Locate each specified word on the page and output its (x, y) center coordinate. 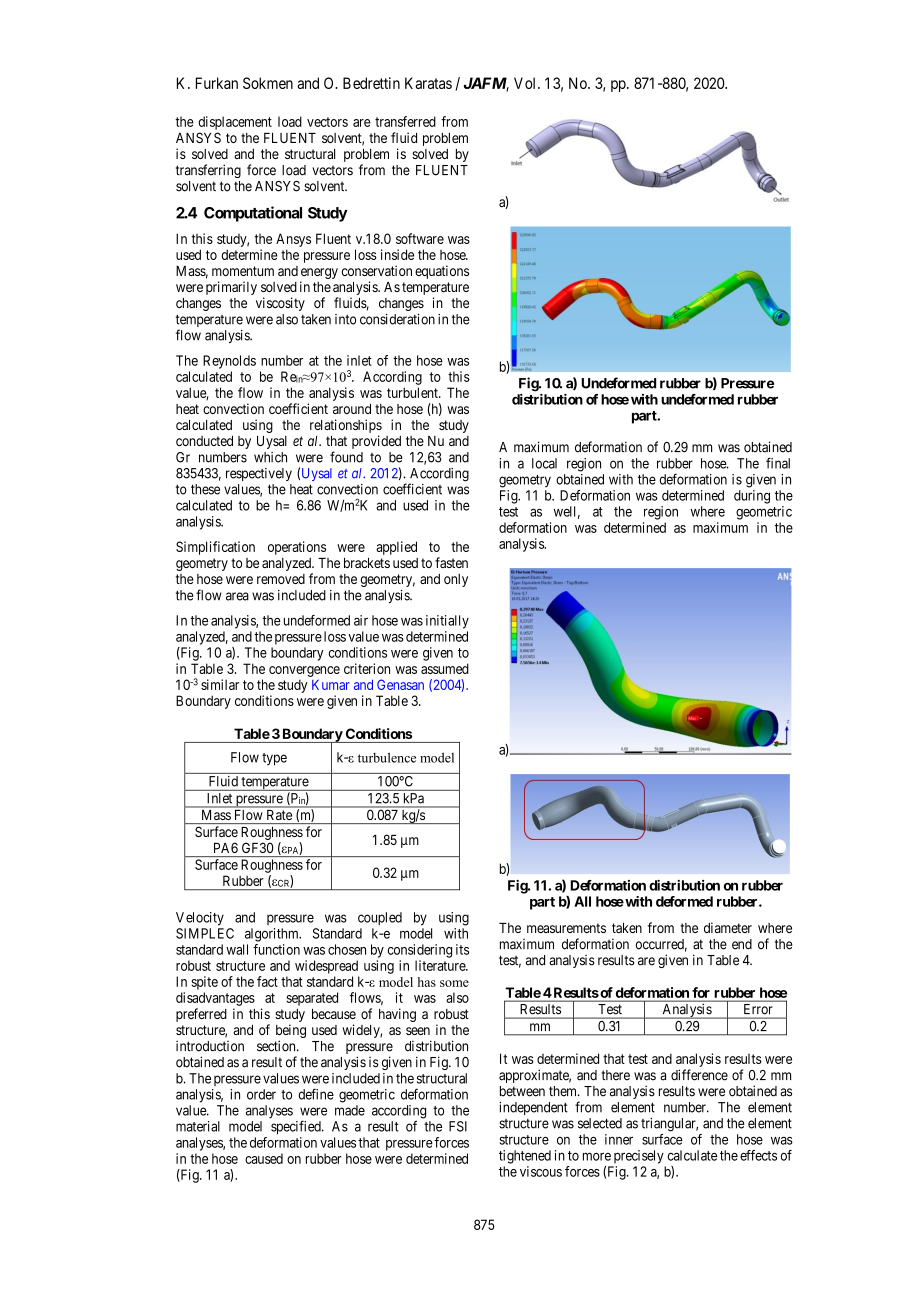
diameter (728, 927)
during (752, 497)
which (270, 457)
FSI (458, 1126)
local (544, 463)
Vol (526, 83)
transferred (405, 121)
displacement (235, 123)
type (274, 759)
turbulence (387, 757)
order (261, 1094)
